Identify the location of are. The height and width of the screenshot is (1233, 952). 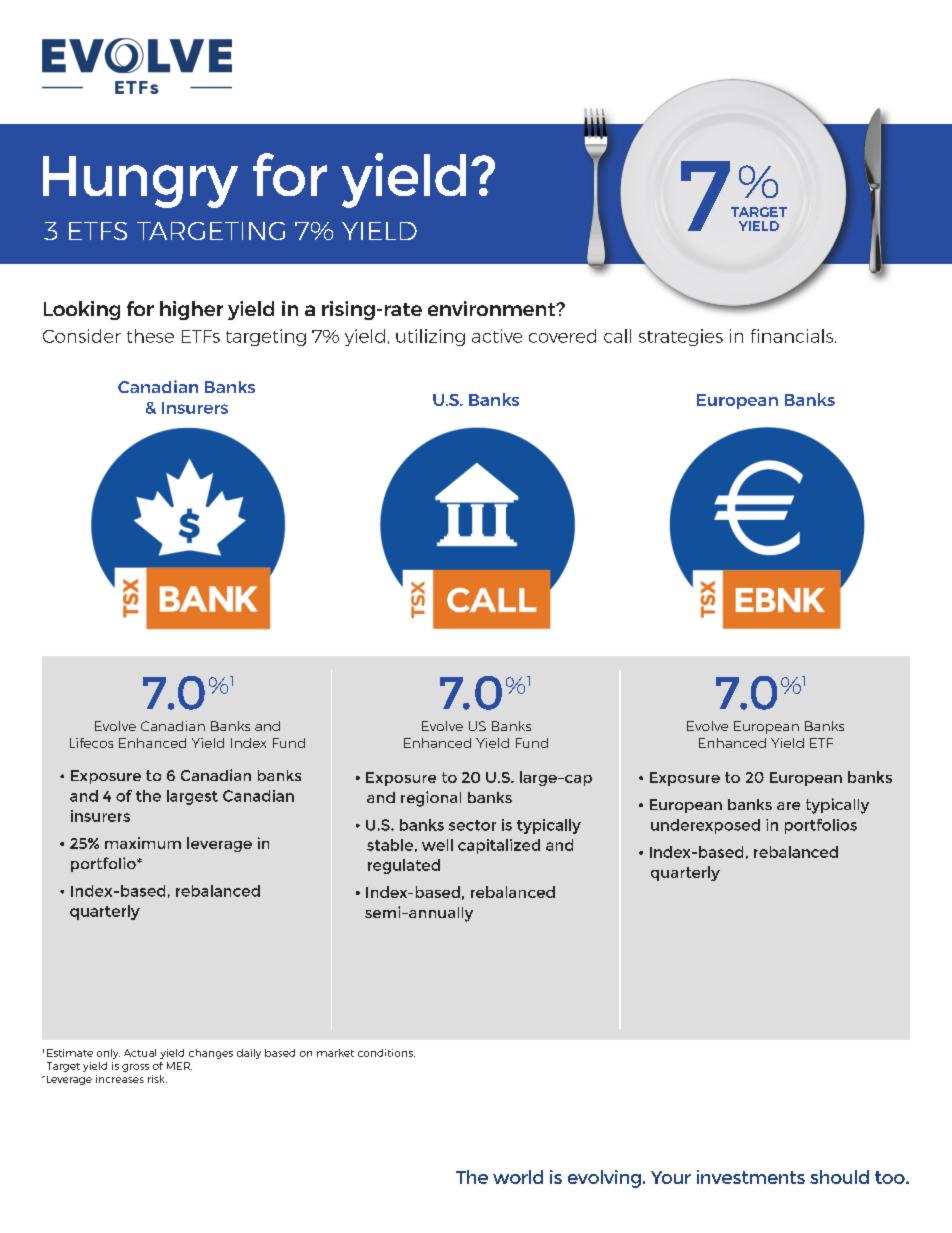
(788, 806).
